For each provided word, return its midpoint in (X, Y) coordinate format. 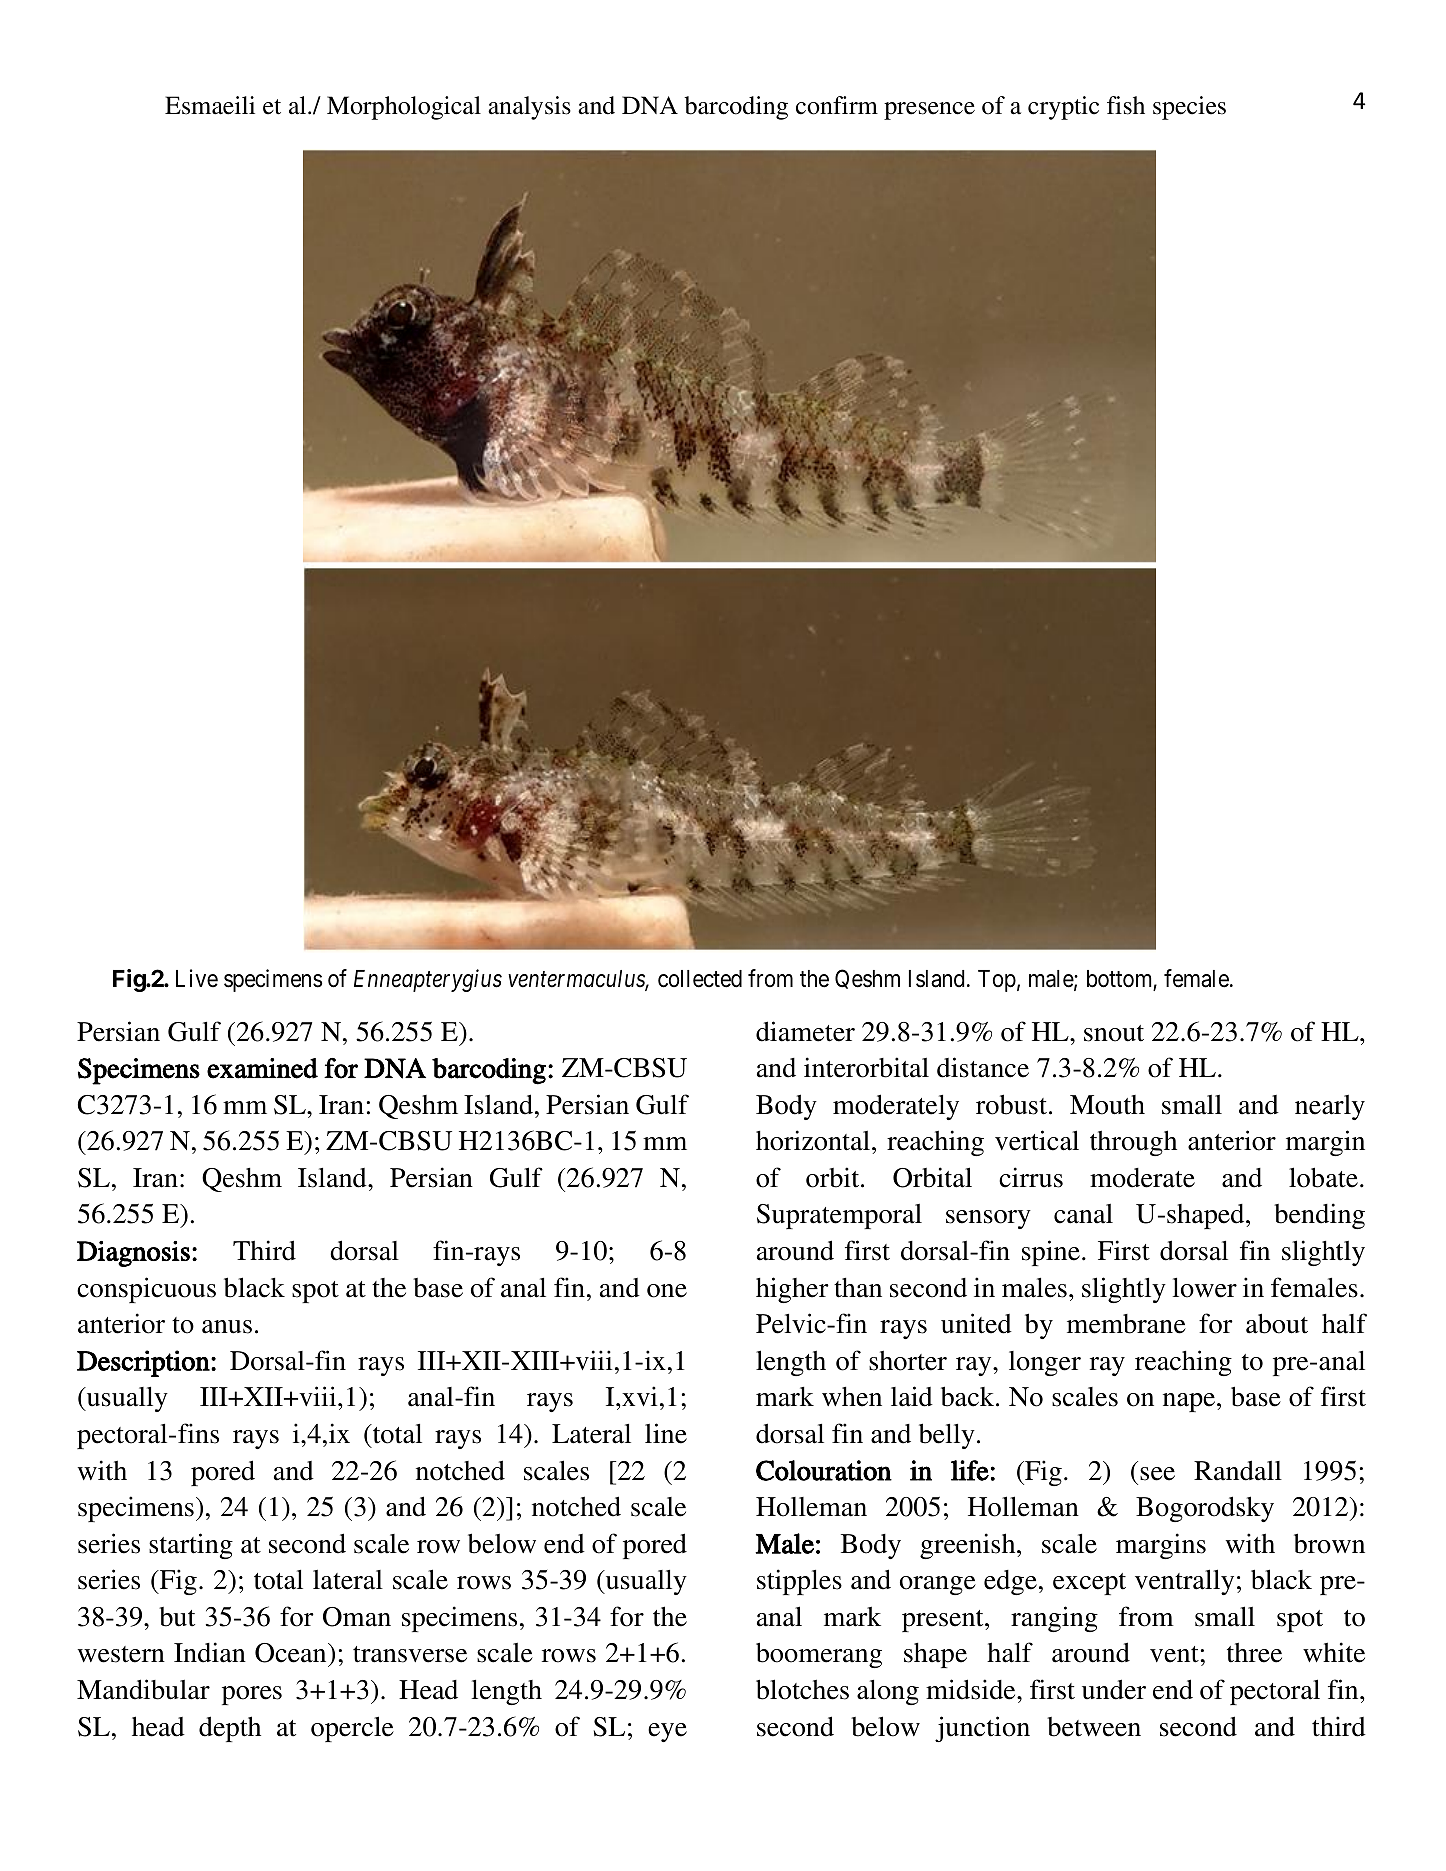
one (667, 1291)
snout (1114, 1033)
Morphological (404, 108)
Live (197, 978)
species (1189, 108)
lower (1205, 1288)
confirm (837, 105)
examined (262, 1068)
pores (252, 1695)
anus (227, 1327)
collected (700, 979)
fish (1126, 105)
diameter (805, 1031)
